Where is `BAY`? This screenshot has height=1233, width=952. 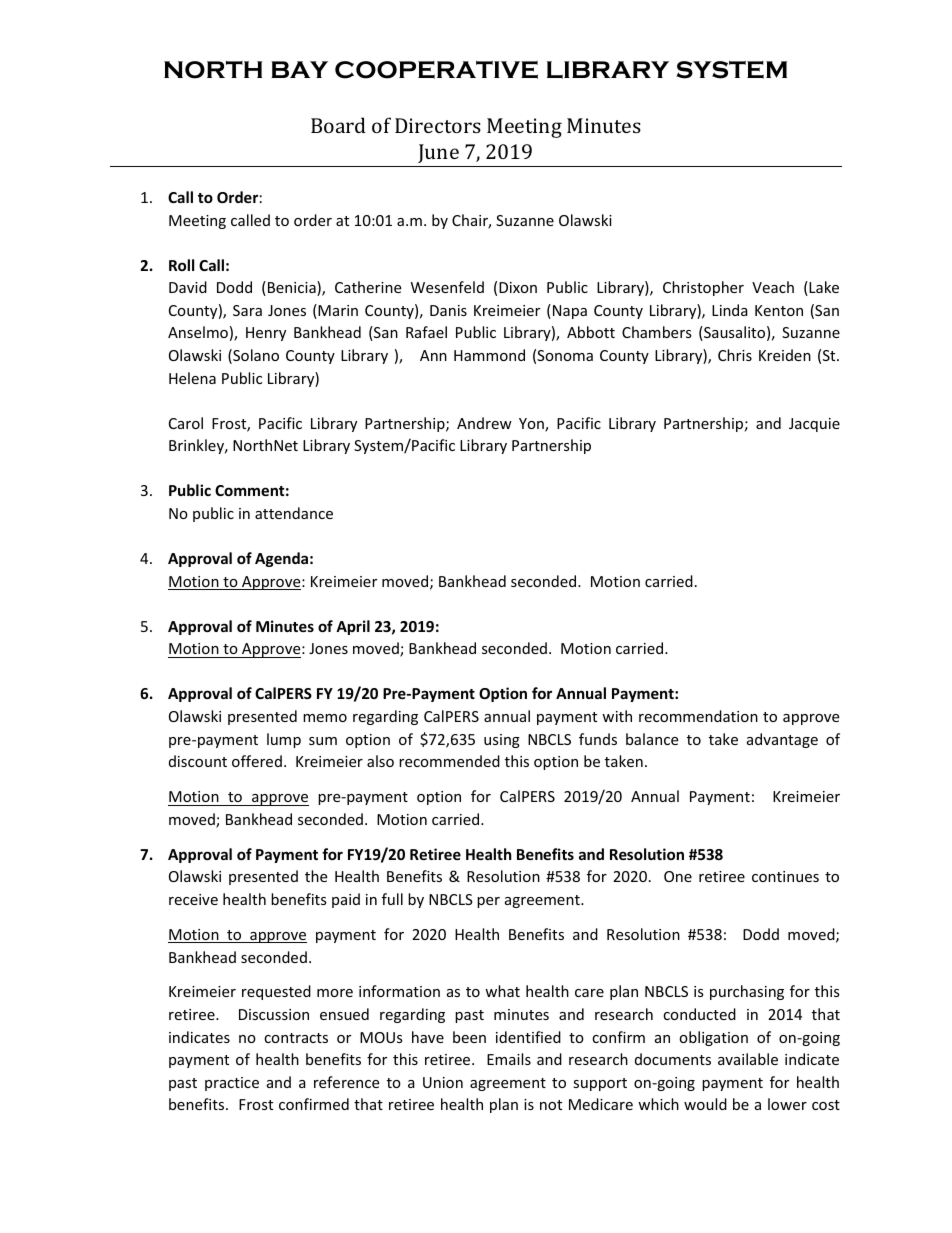 BAY is located at coordinates (299, 69).
